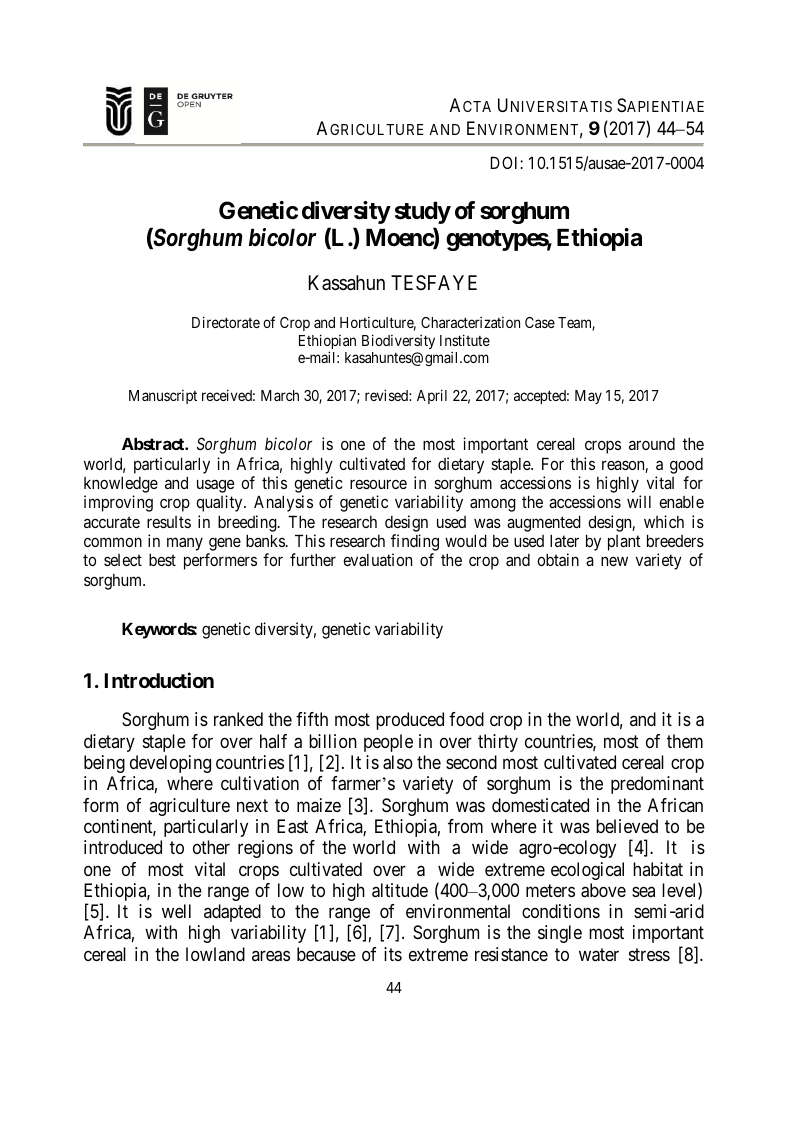  What do you see at coordinates (162, 559) in the image?
I see `best` at bounding box center [162, 559].
